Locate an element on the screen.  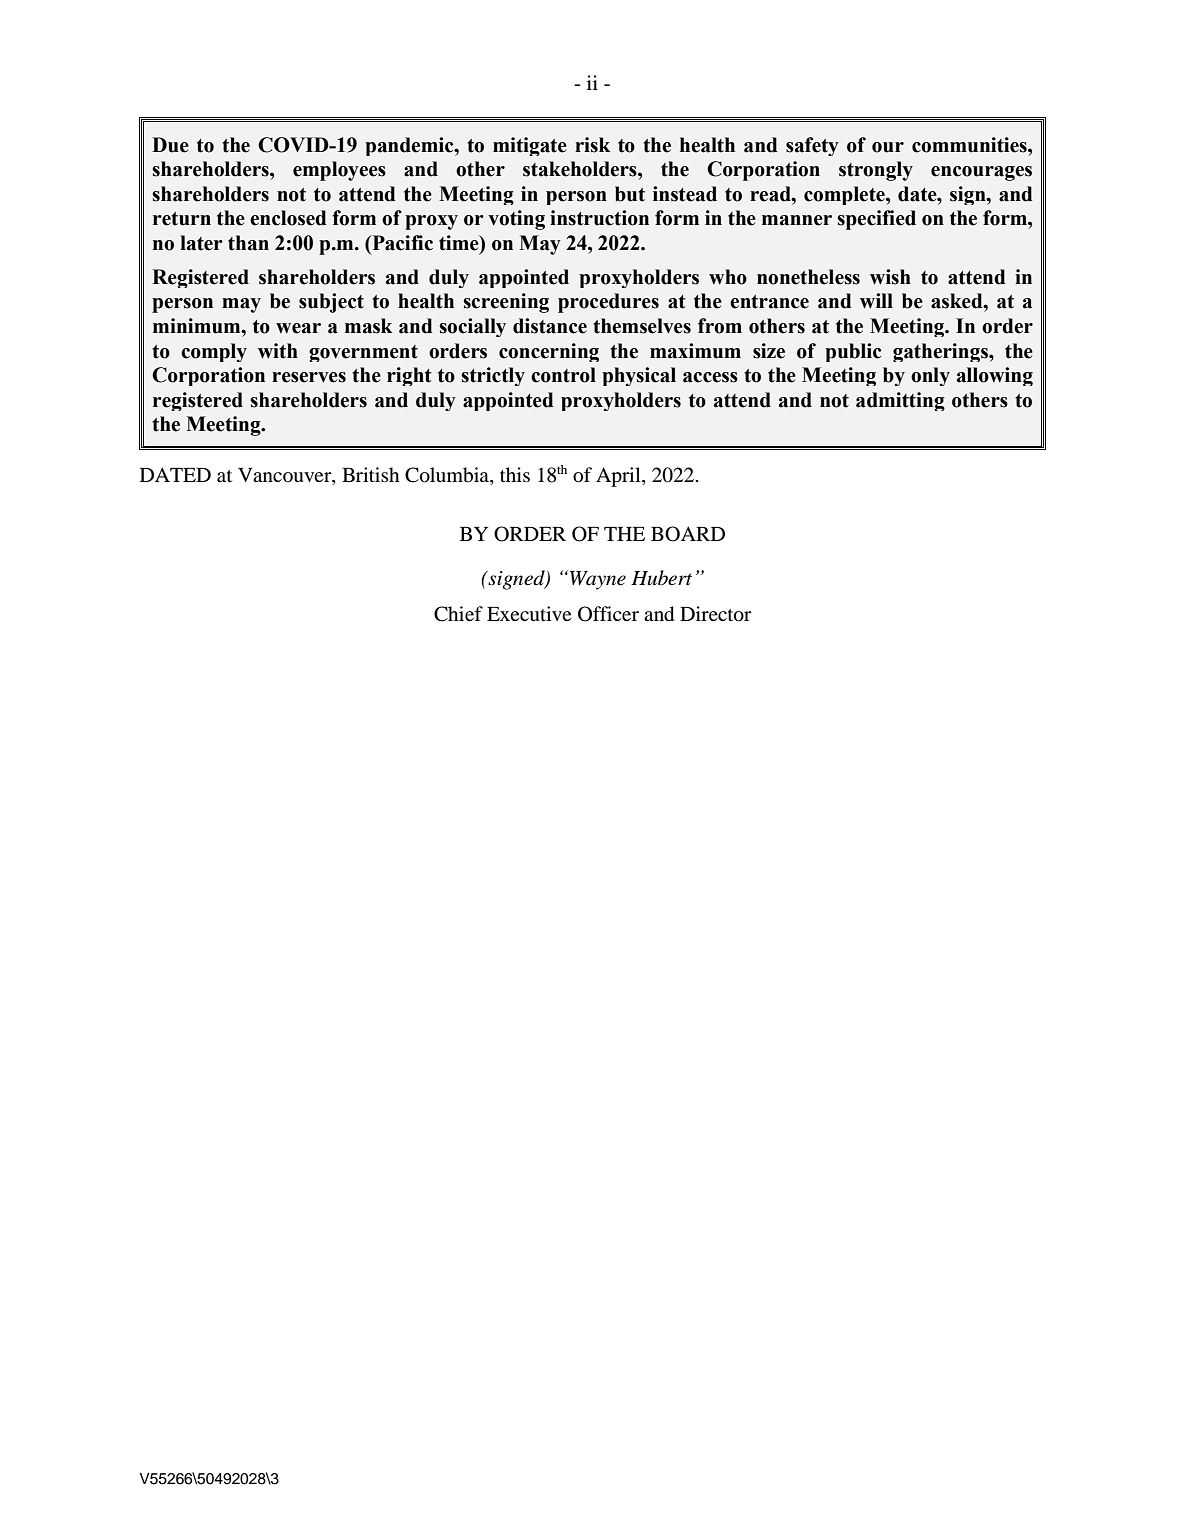
employees is located at coordinates (339, 171).
